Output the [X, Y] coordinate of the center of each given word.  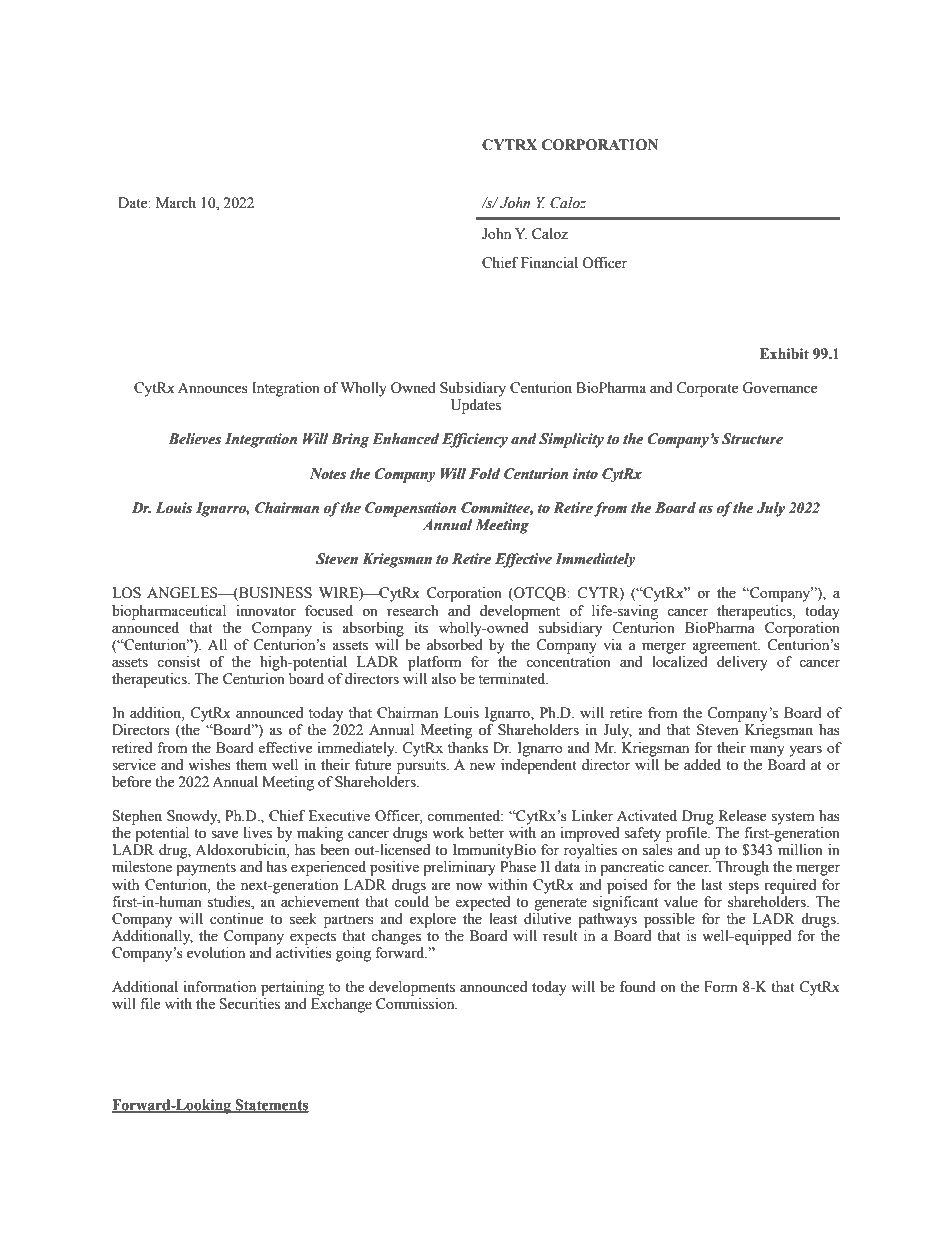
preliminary [459, 868]
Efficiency [475, 440]
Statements [271, 1106]
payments [206, 869]
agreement [726, 647]
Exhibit [784, 354]
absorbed [455, 643]
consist [179, 662]
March [176, 203]
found [638, 987]
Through [742, 868]
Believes [194, 439]
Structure [752, 439]
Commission [416, 1004]
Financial [549, 263]
